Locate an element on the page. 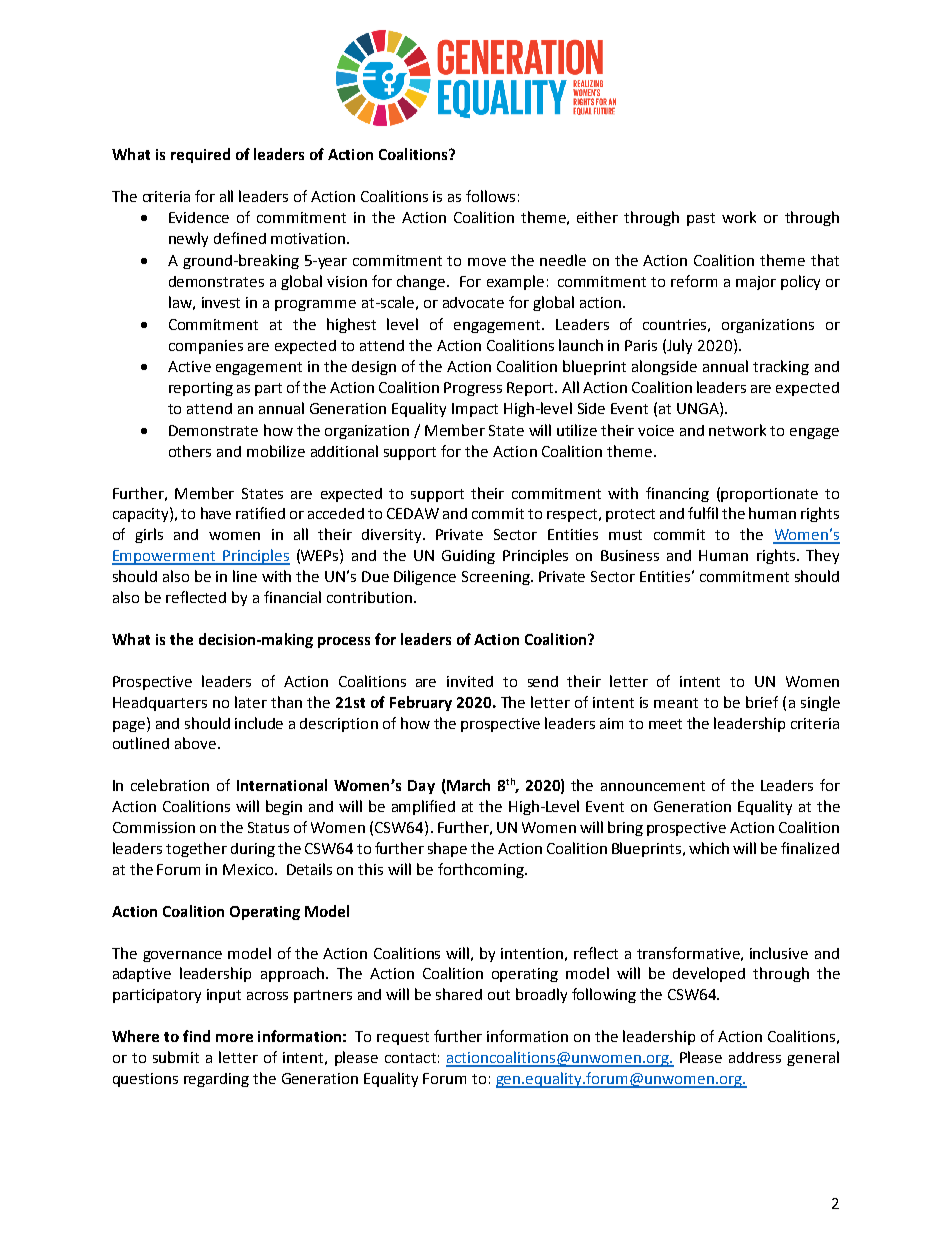 Image resolution: width=952 pixels, height=1233 pixels. follows is located at coordinates (490, 196).
